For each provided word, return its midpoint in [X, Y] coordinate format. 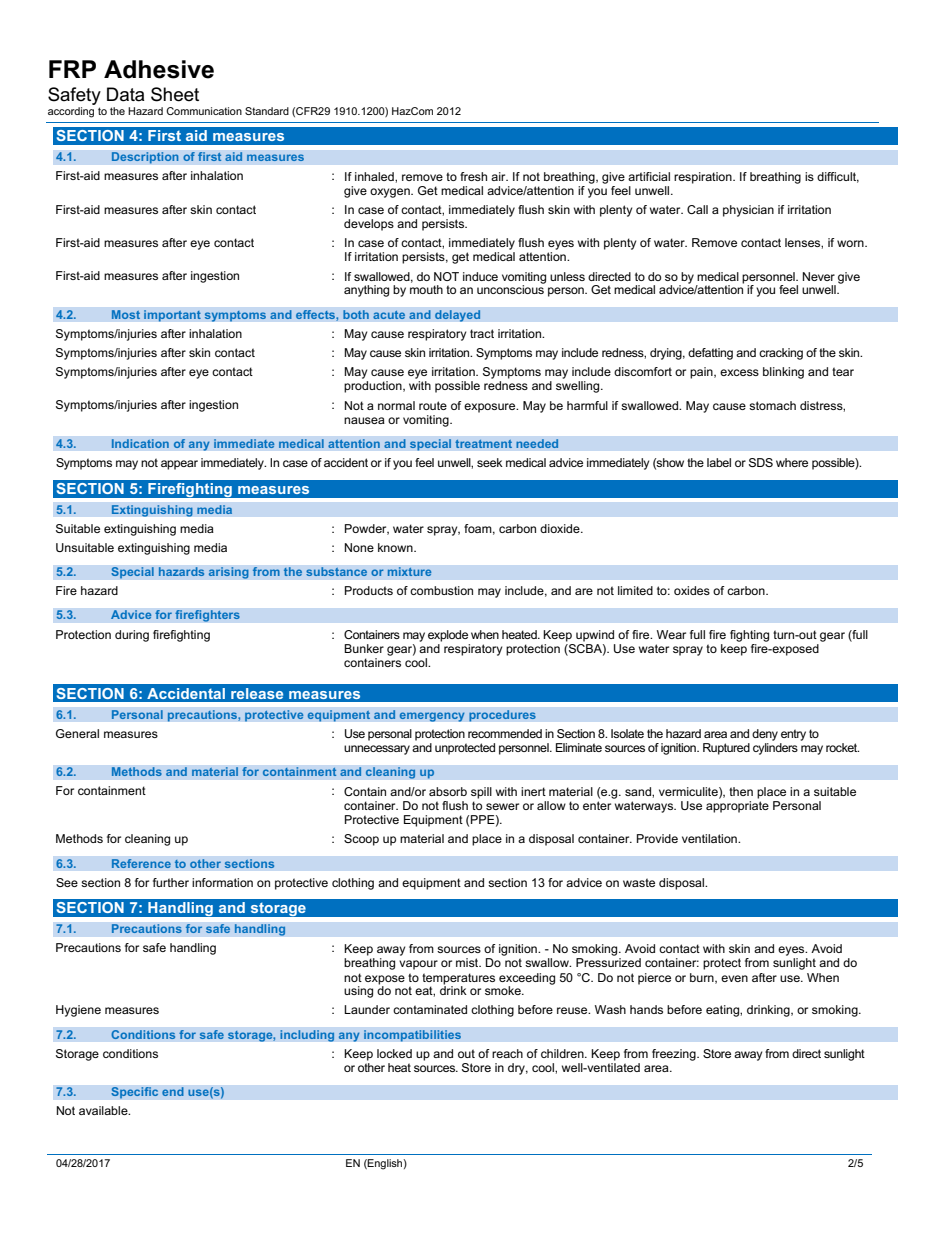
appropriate [737, 807]
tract [482, 333]
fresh [473, 176]
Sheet [175, 94]
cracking [781, 354]
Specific [135, 1093]
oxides [692, 590]
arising [228, 573]
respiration [704, 178]
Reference [141, 864]
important [172, 316]
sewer [502, 806]
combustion [441, 590]
